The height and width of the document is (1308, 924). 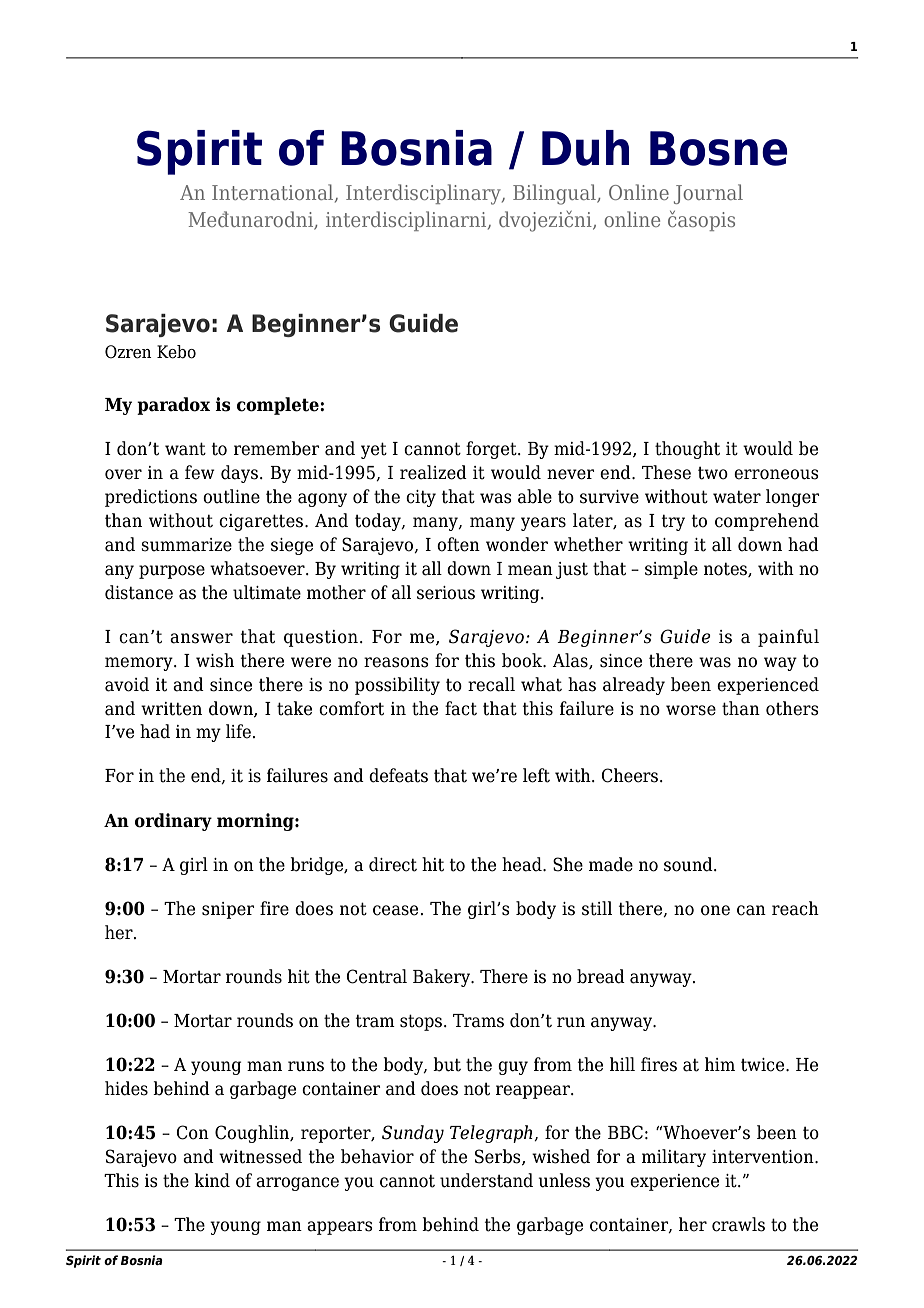 I want to click on forget, so click(x=492, y=450).
